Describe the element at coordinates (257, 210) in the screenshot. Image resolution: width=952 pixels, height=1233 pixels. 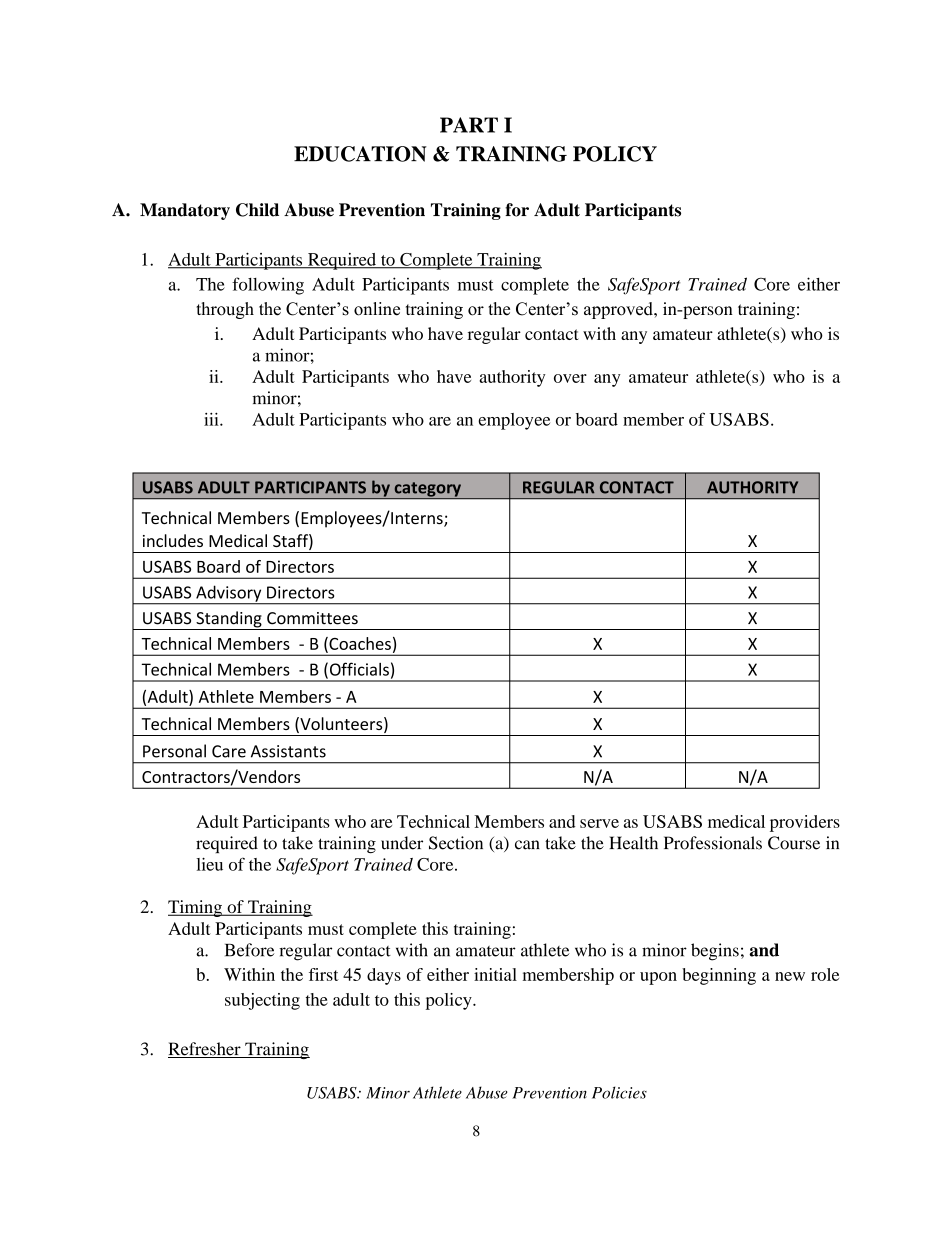
I see `Child` at that location.
